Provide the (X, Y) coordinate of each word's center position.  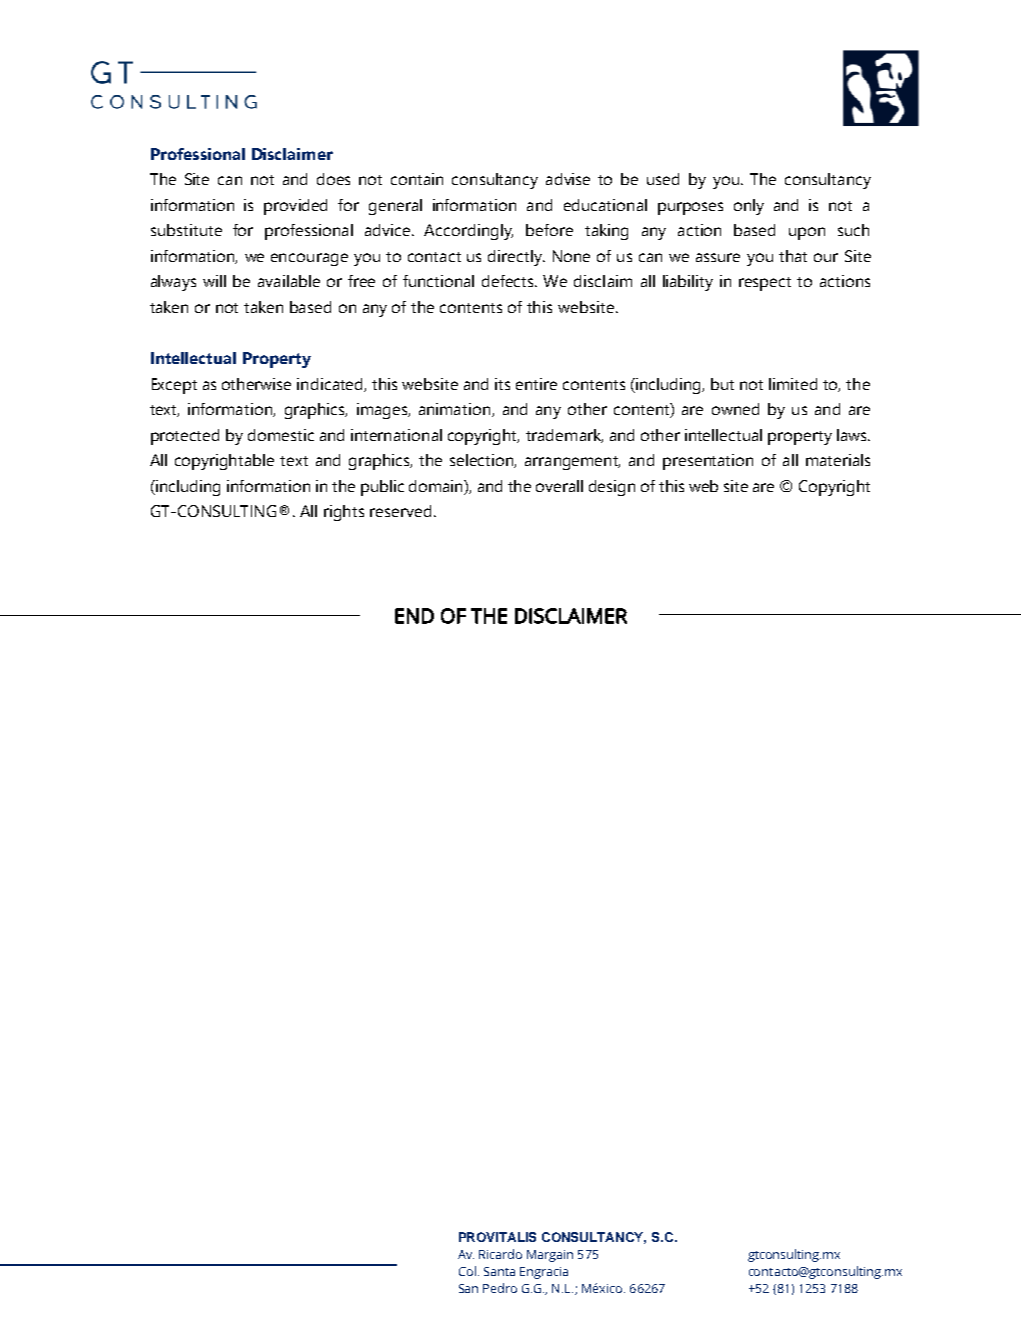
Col (467, 1271)
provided (295, 207)
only (749, 207)
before (549, 230)
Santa (499, 1271)
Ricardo (500, 1254)
